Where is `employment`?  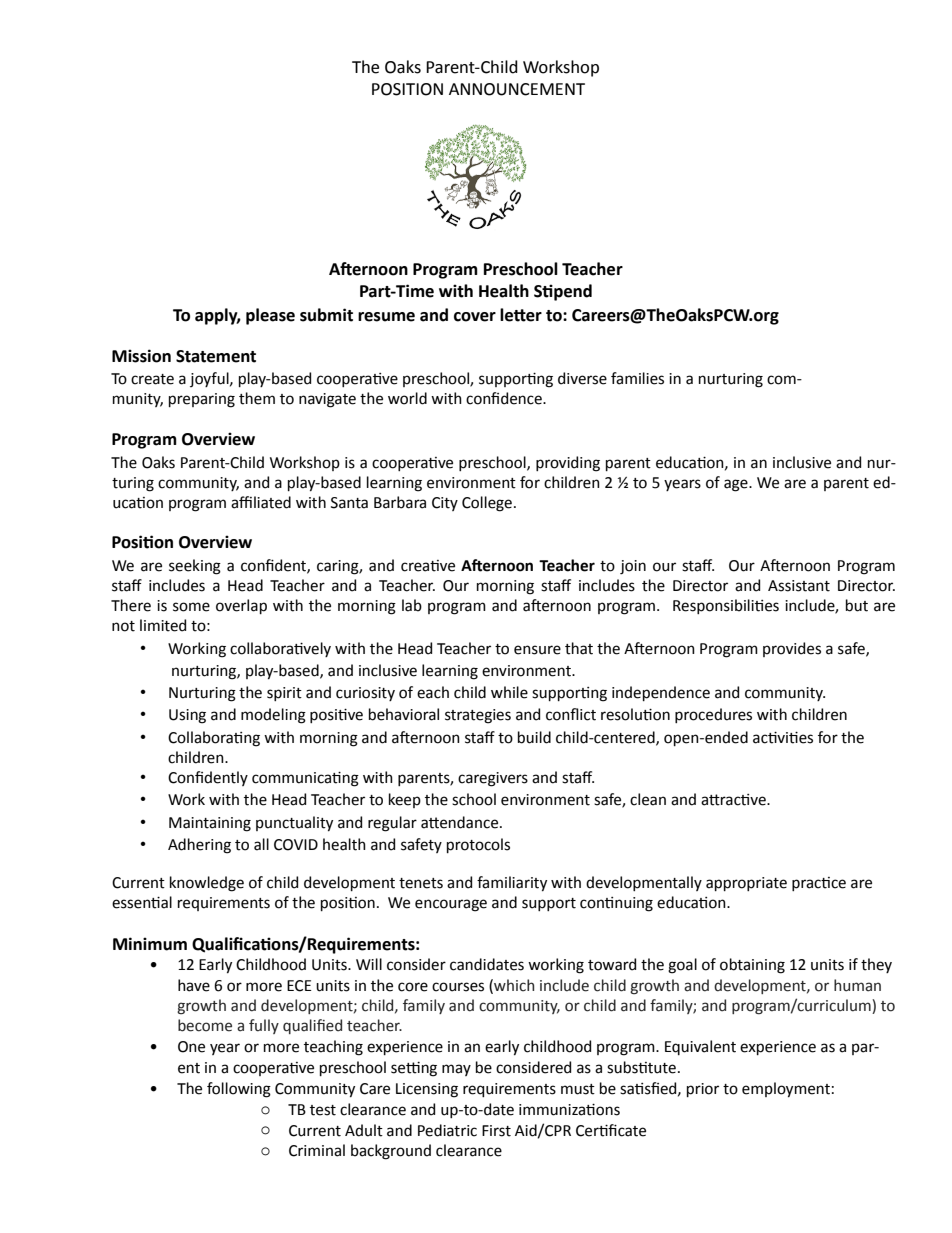
employment is located at coordinates (786, 1090).
